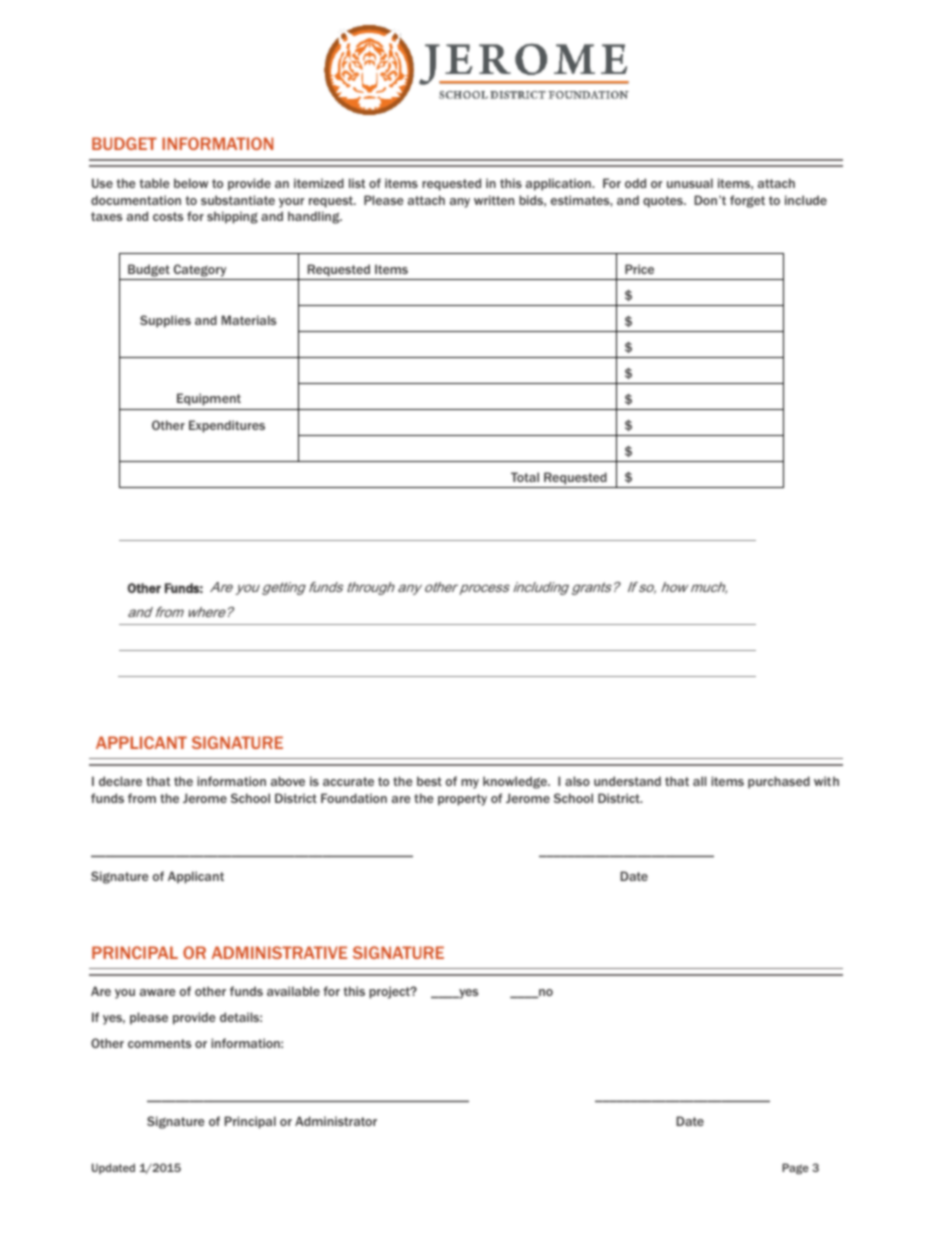 Image resolution: width=952 pixels, height=1233 pixels. I want to click on Price, so click(639, 269).
